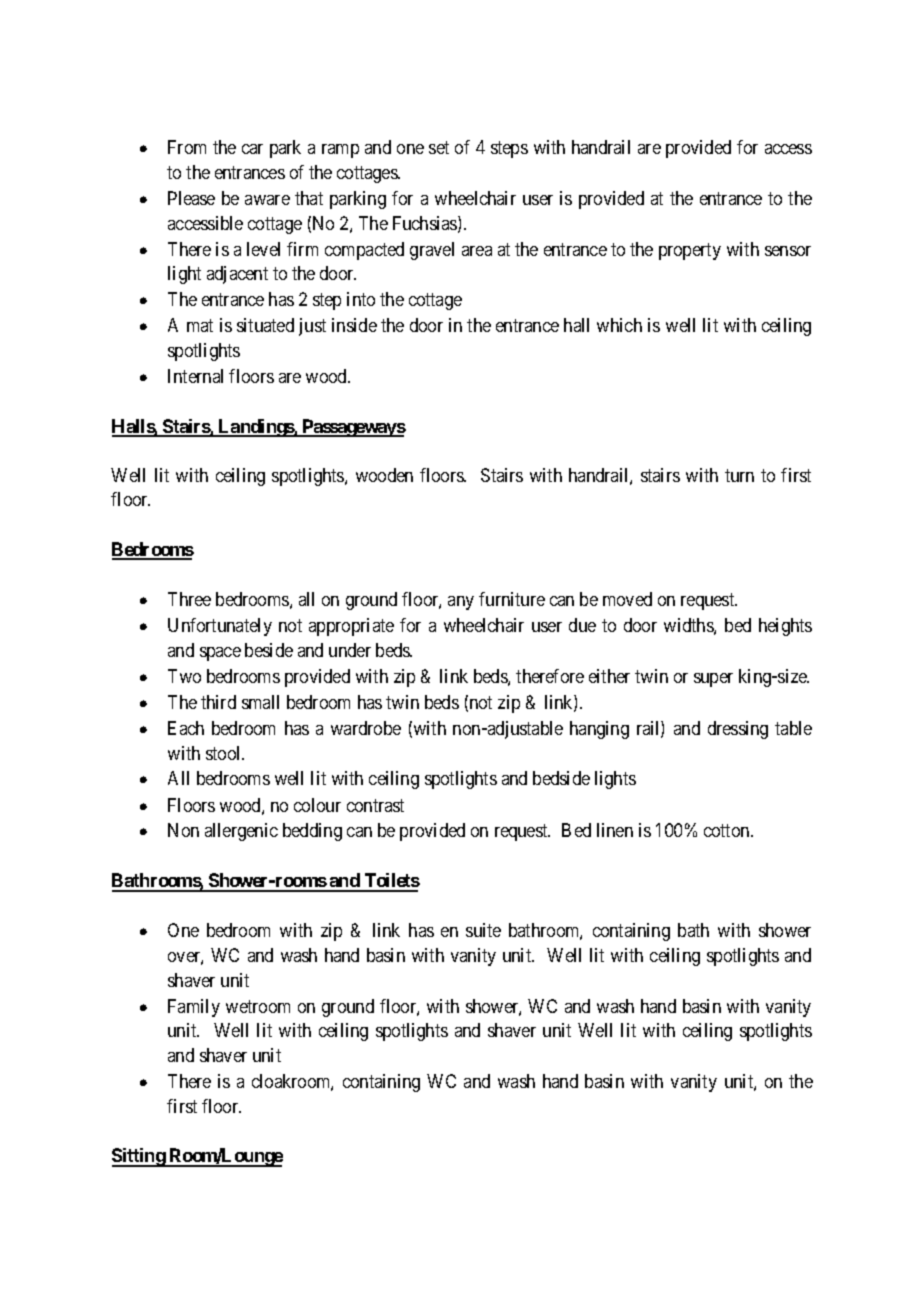 The height and width of the screenshot is (1308, 924). What do you see at coordinates (191, 198) in the screenshot?
I see `Please` at bounding box center [191, 198].
